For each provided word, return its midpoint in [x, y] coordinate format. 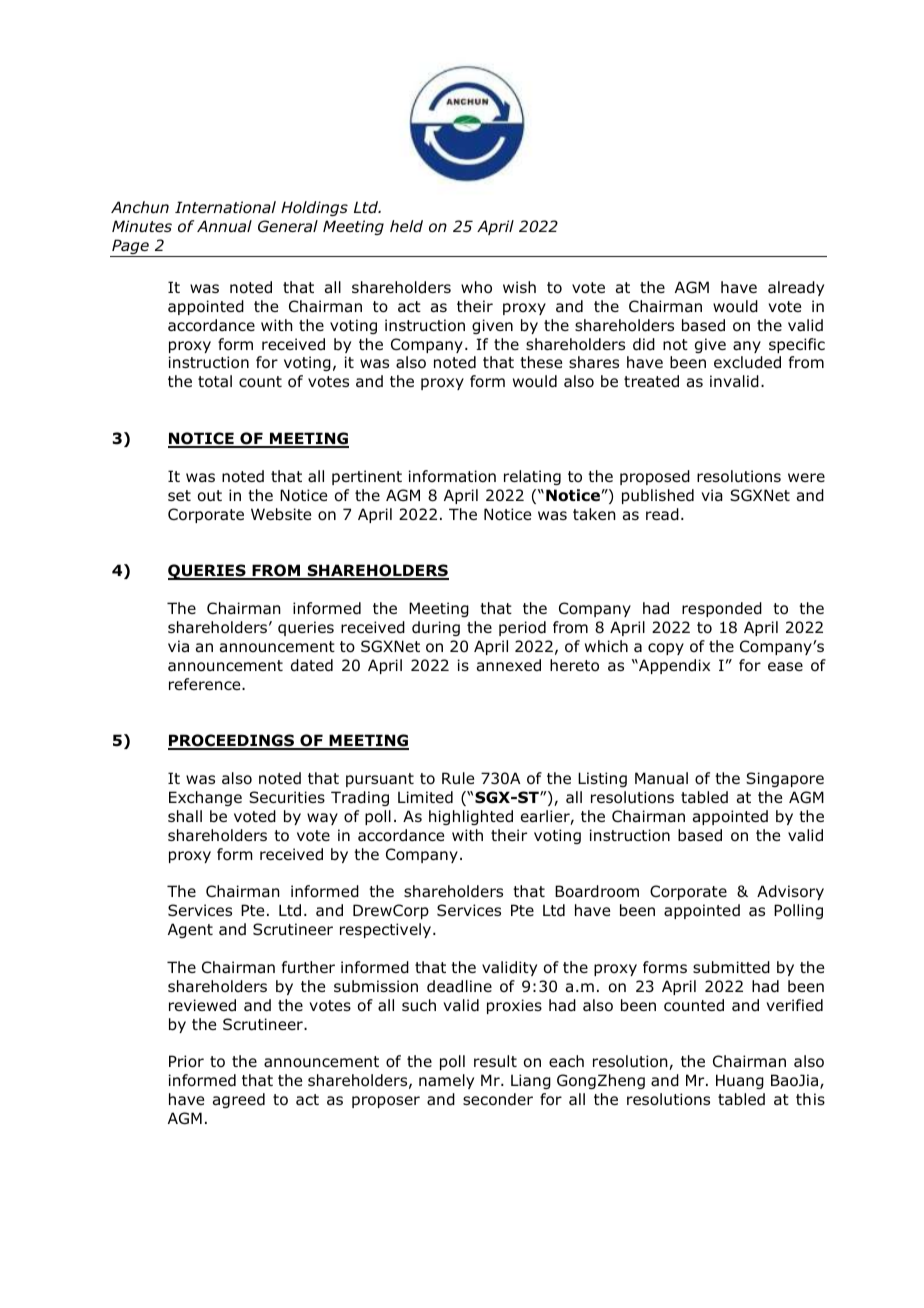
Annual [224, 226]
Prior [186, 1061]
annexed [509, 665]
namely [446, 1081]
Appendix [673, 666]
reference [206, 684]
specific [797, 345]
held [406, 226]
